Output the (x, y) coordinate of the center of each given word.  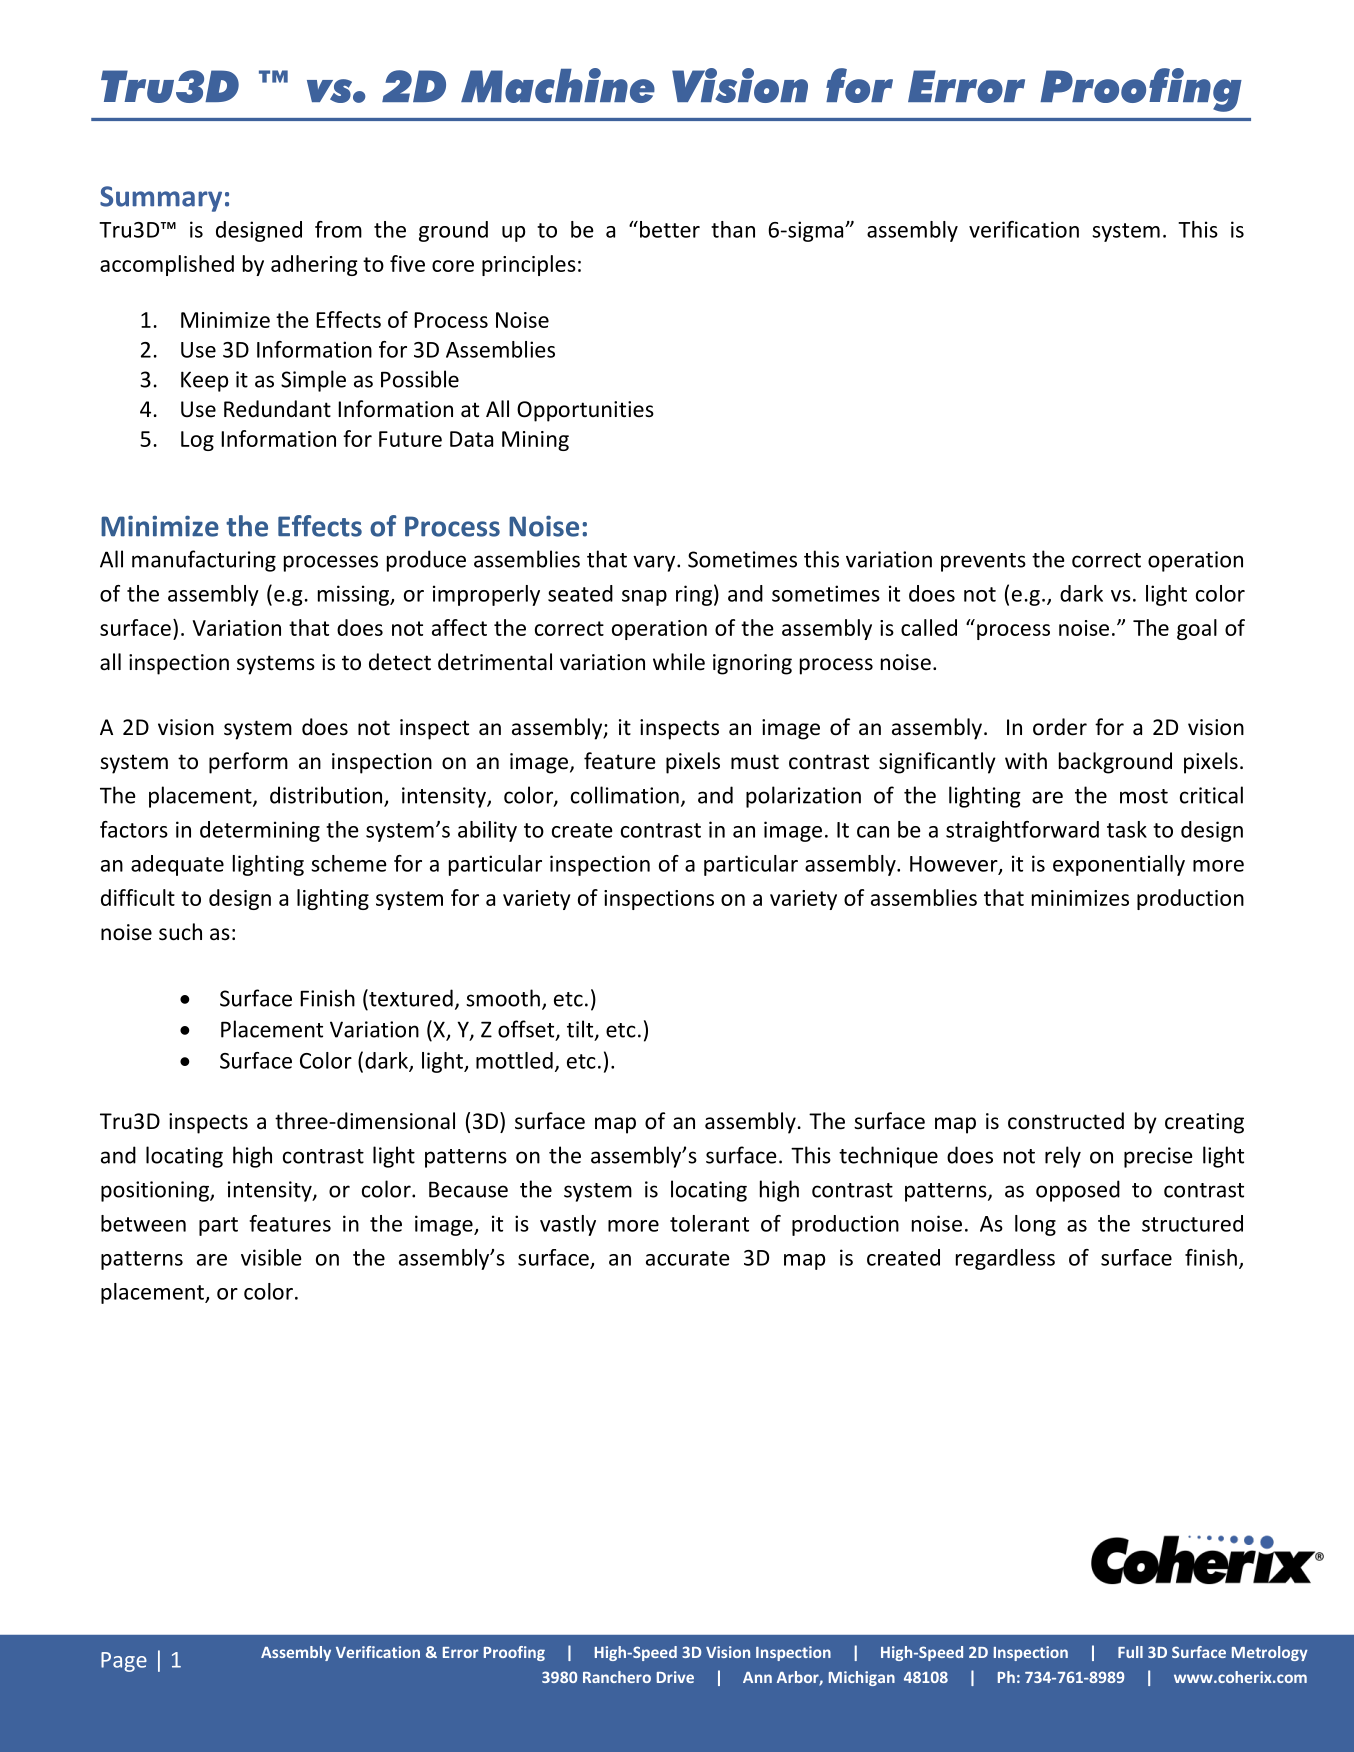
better (670, 229)
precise (1158, 1157)
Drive (675, 1677)
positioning (156, 1191)
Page (124, 1662)
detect (400, 662)
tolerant (709, 1223)
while (679, 662)
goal (1197, 629)
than (733, 229)
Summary (161, 199)
